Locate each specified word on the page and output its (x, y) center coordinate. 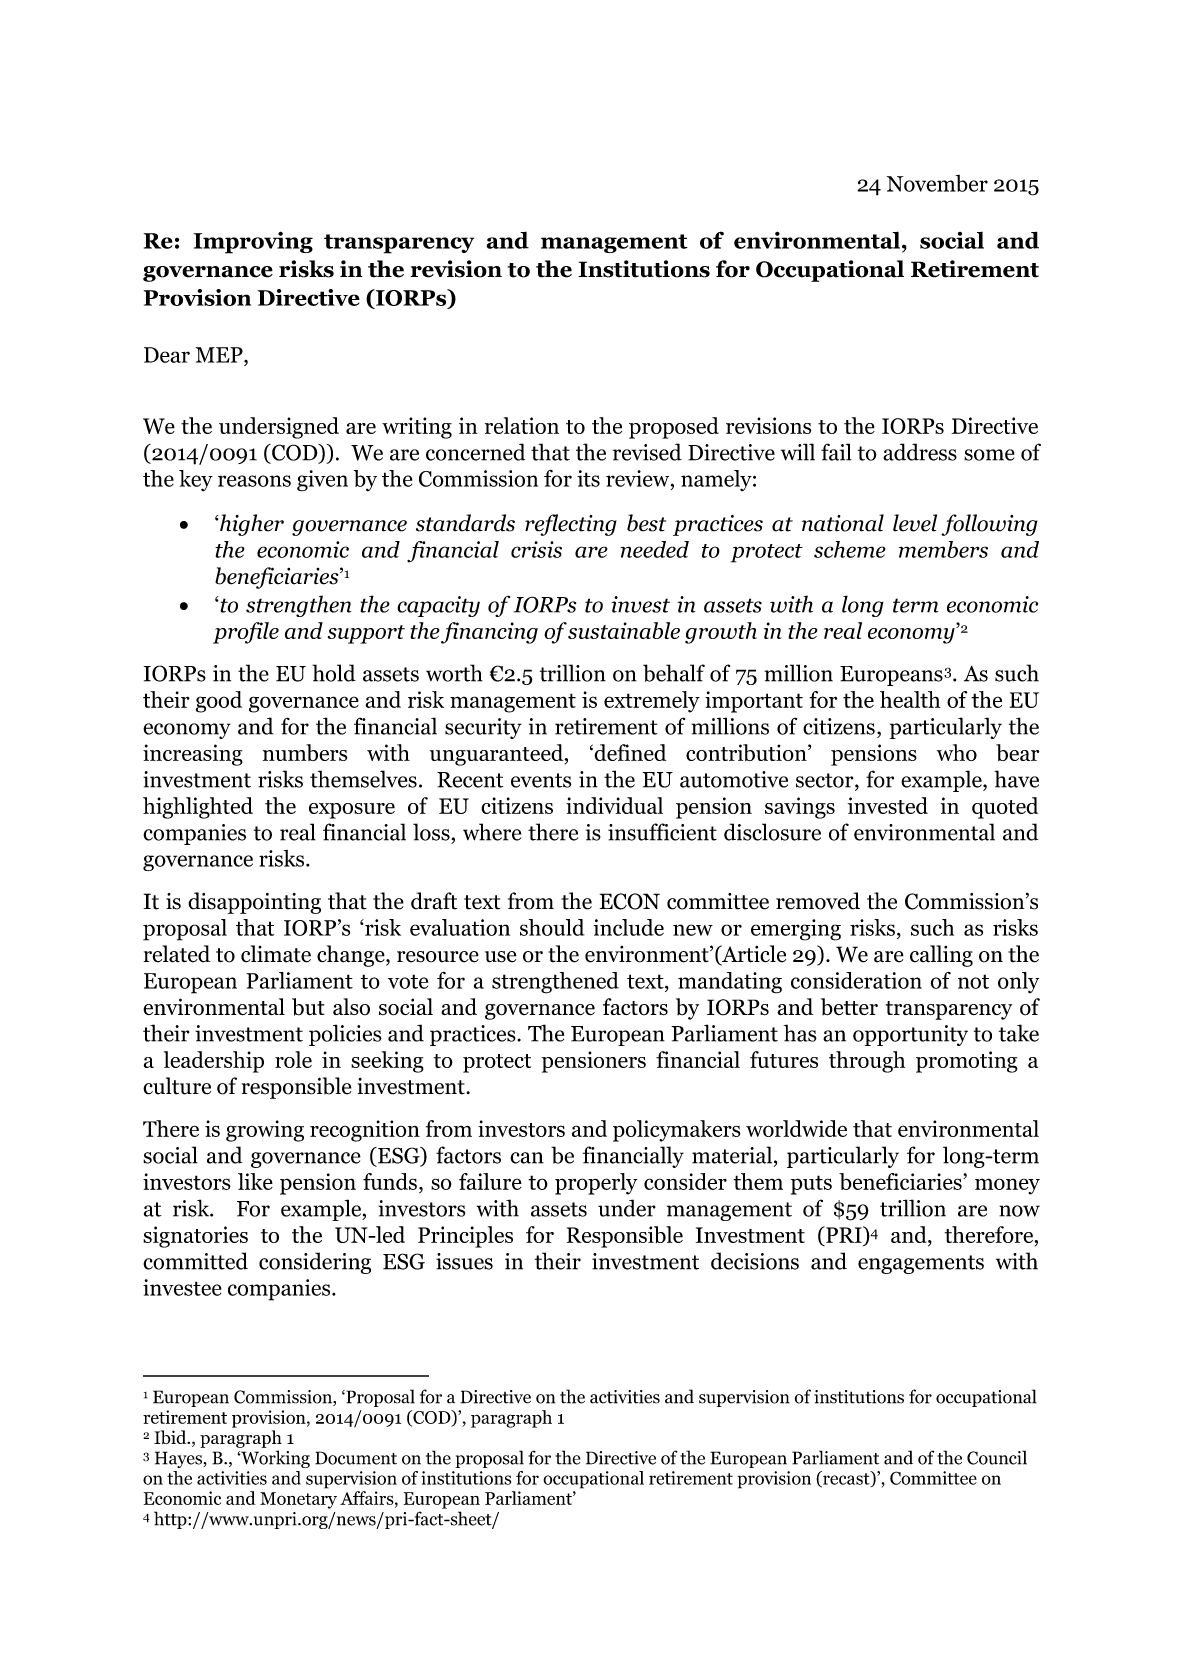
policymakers (677, 1131)
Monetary (298, 1500)
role (293, 1059)
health (910, 699)
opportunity (910, 1035)
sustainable (624, 630)
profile (246, 633)
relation (522, 425)
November (937, 183)
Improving (253, 242)
